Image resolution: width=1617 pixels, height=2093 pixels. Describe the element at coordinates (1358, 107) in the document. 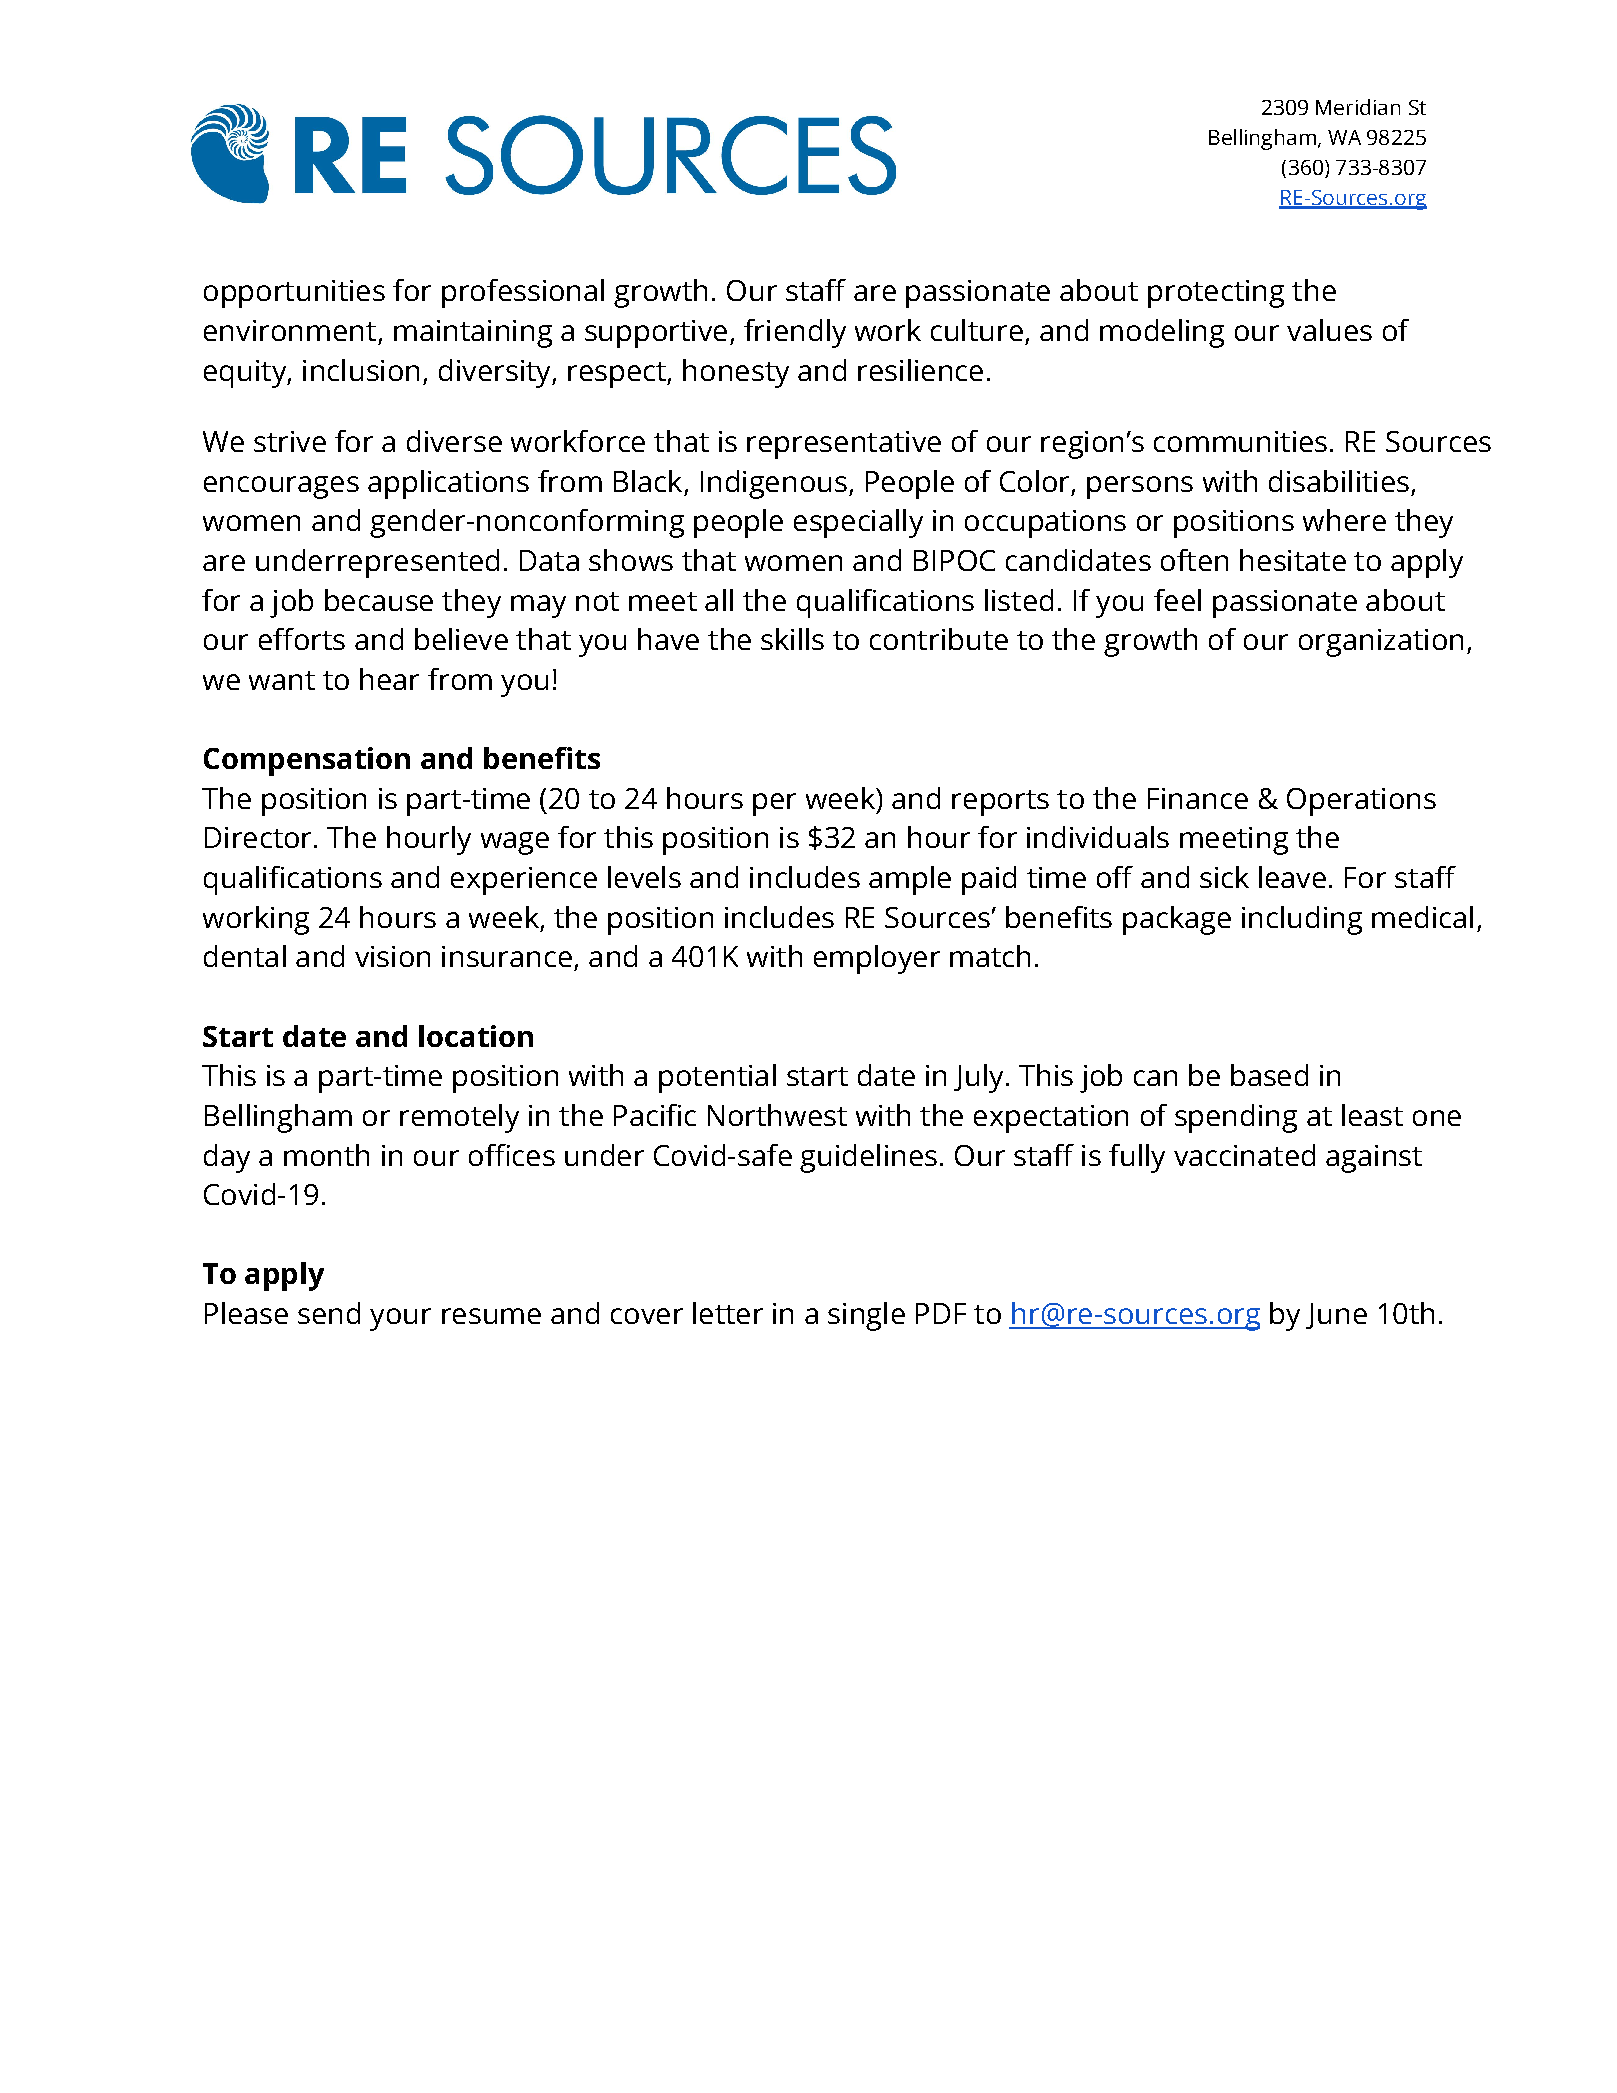

I see `Meridian` at that location.
